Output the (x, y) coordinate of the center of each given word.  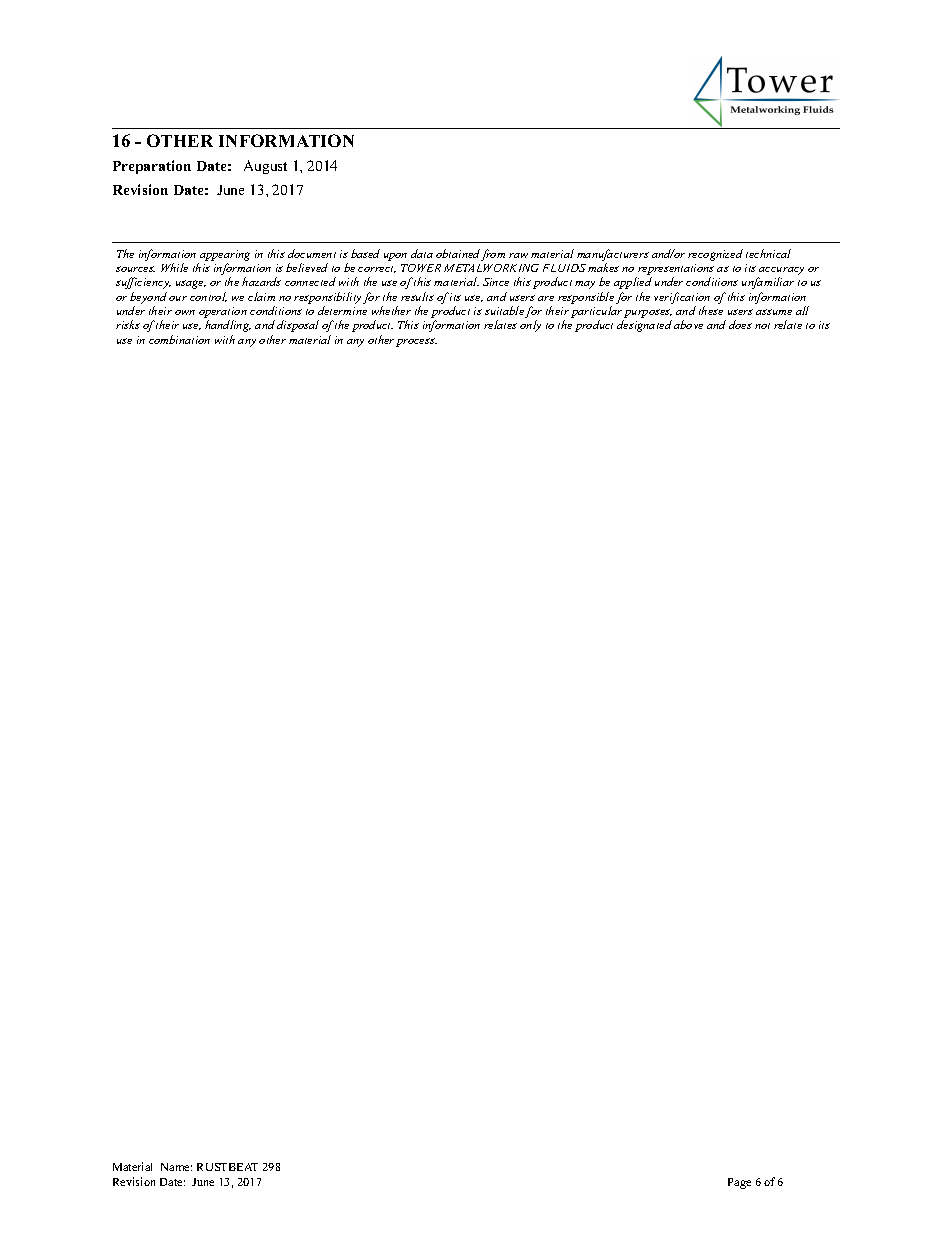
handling (228, 326)
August (265, 167)
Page (739, 1183)
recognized (715, 255)
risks (128, 324)
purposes (647, 315)
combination (179, 339)
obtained (458, 253)
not (762, 326)
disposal (298, 326)
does (740, 324)
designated (644, 326)
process (416, 342)
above (688, 324)
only (530, 326)
